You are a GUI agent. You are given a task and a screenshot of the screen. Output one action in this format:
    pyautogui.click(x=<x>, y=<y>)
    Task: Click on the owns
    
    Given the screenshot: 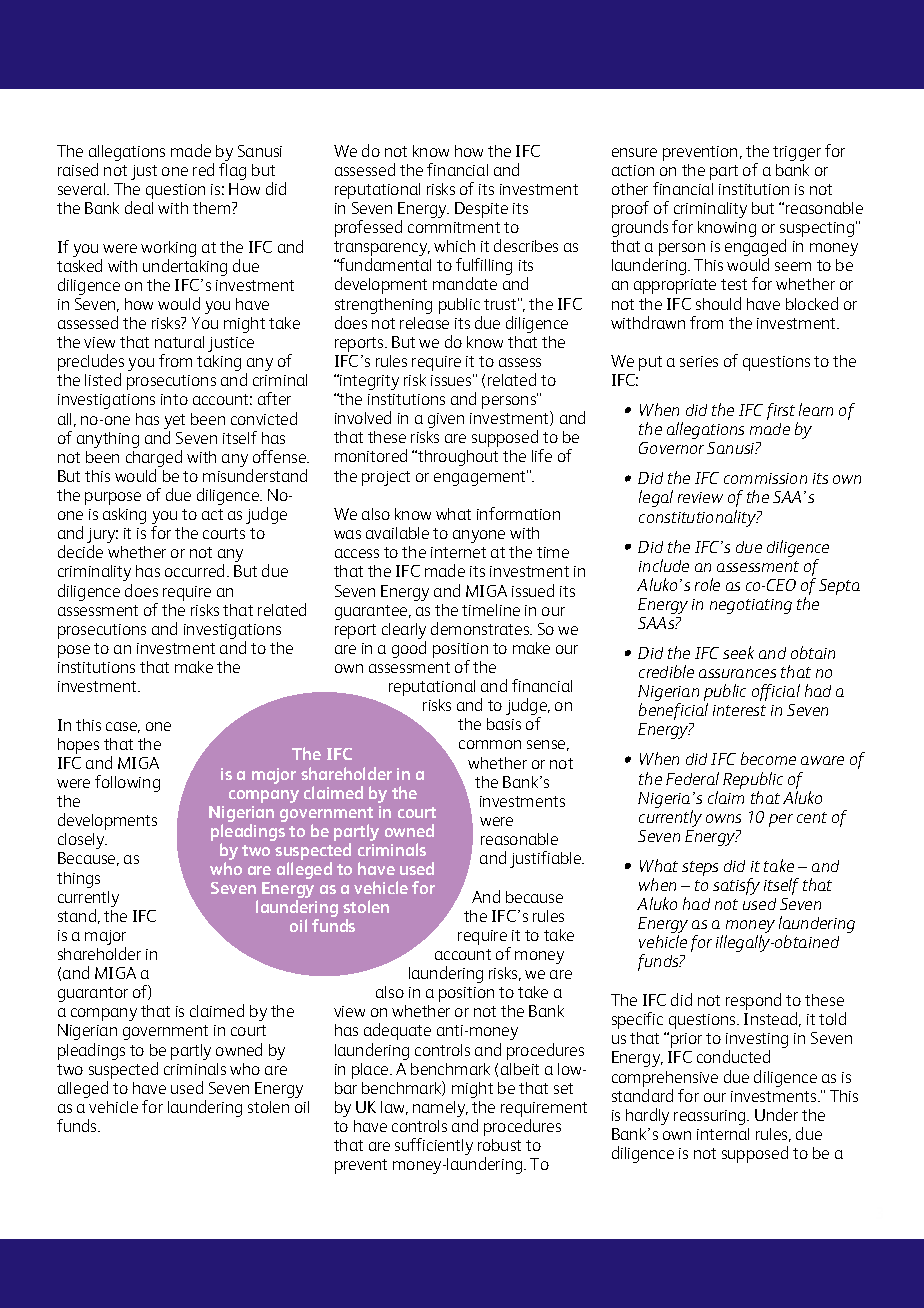 What is the action you would take?
    pyautogui.click(x=723, y=818)
